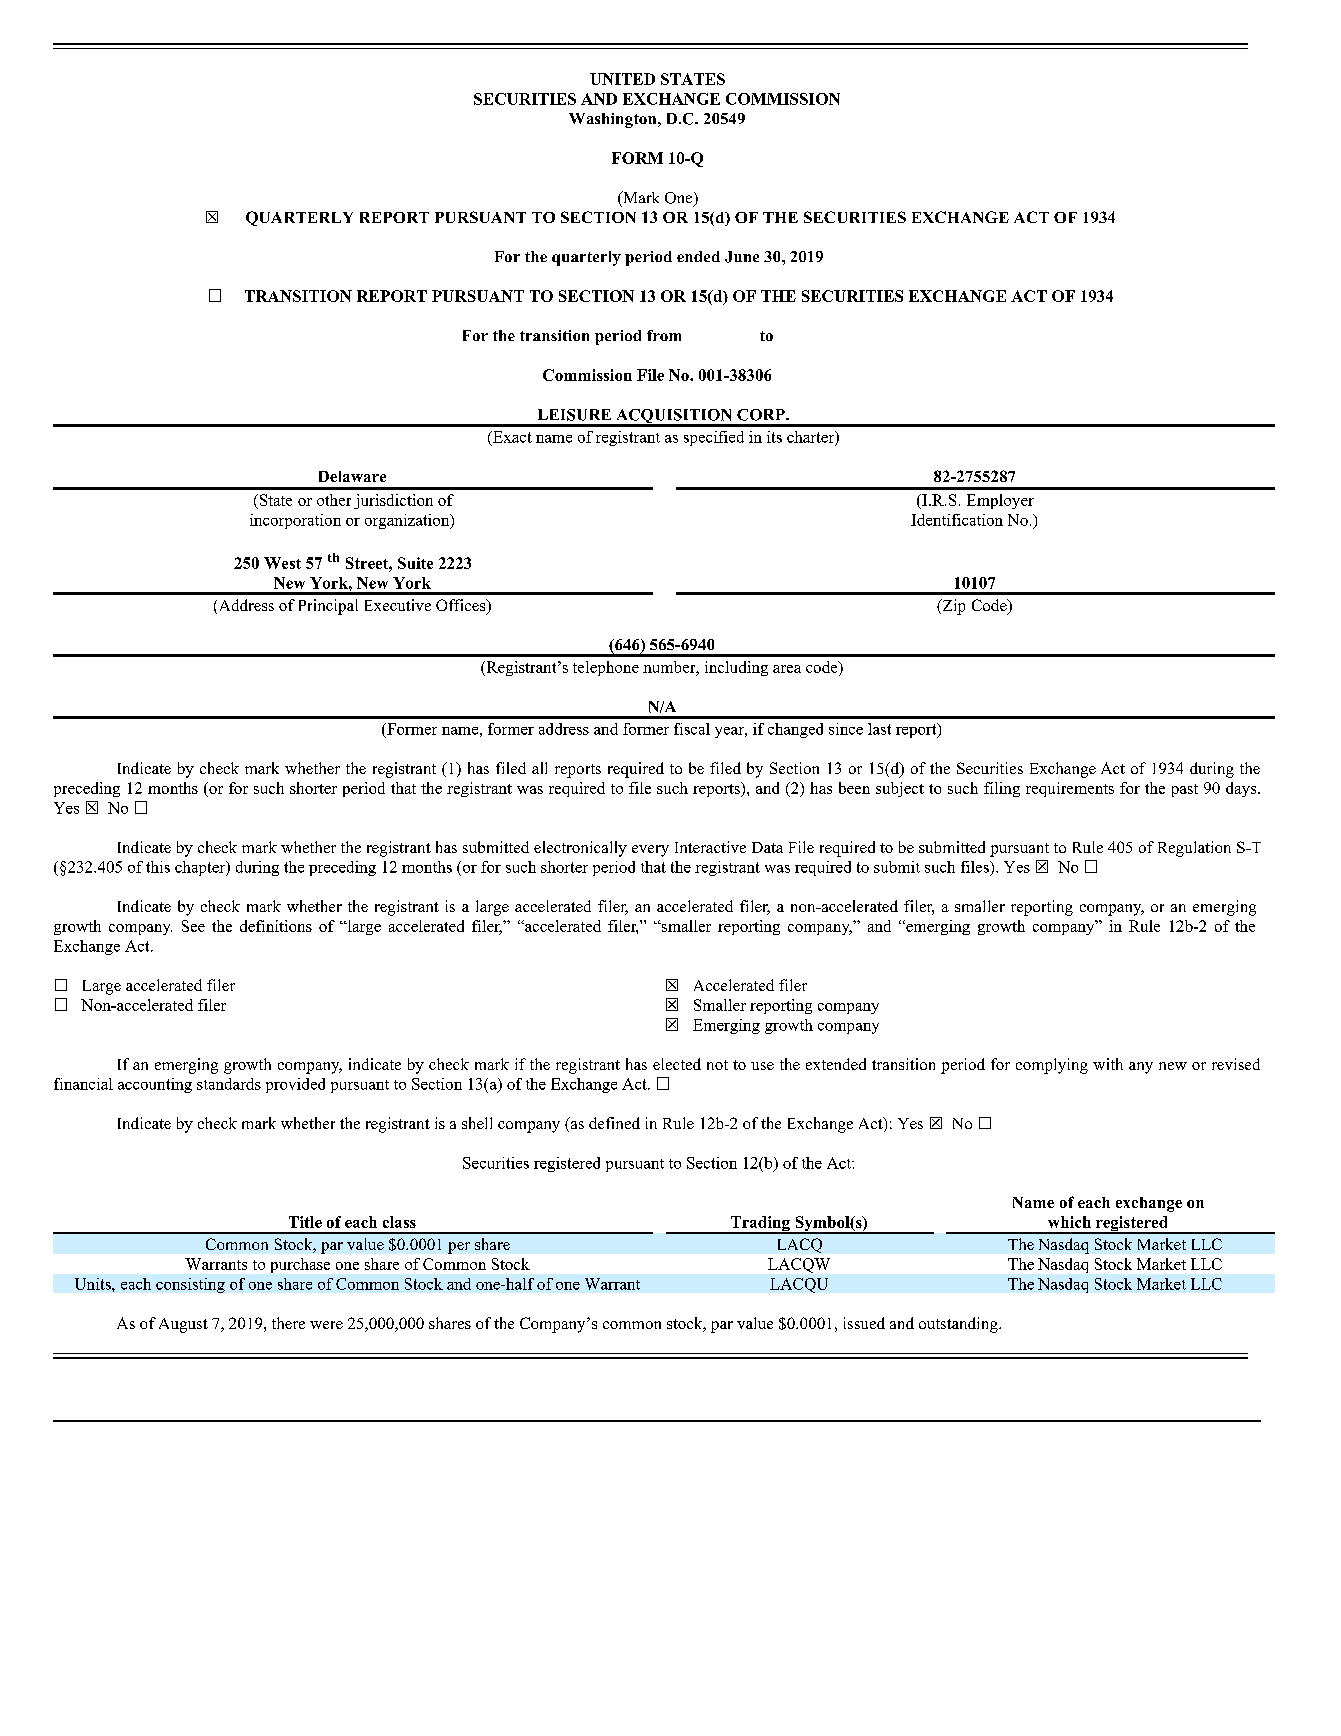  Describe the element at coordinates (692, 729) in the screenshot. I see `fiscal` at that location.
